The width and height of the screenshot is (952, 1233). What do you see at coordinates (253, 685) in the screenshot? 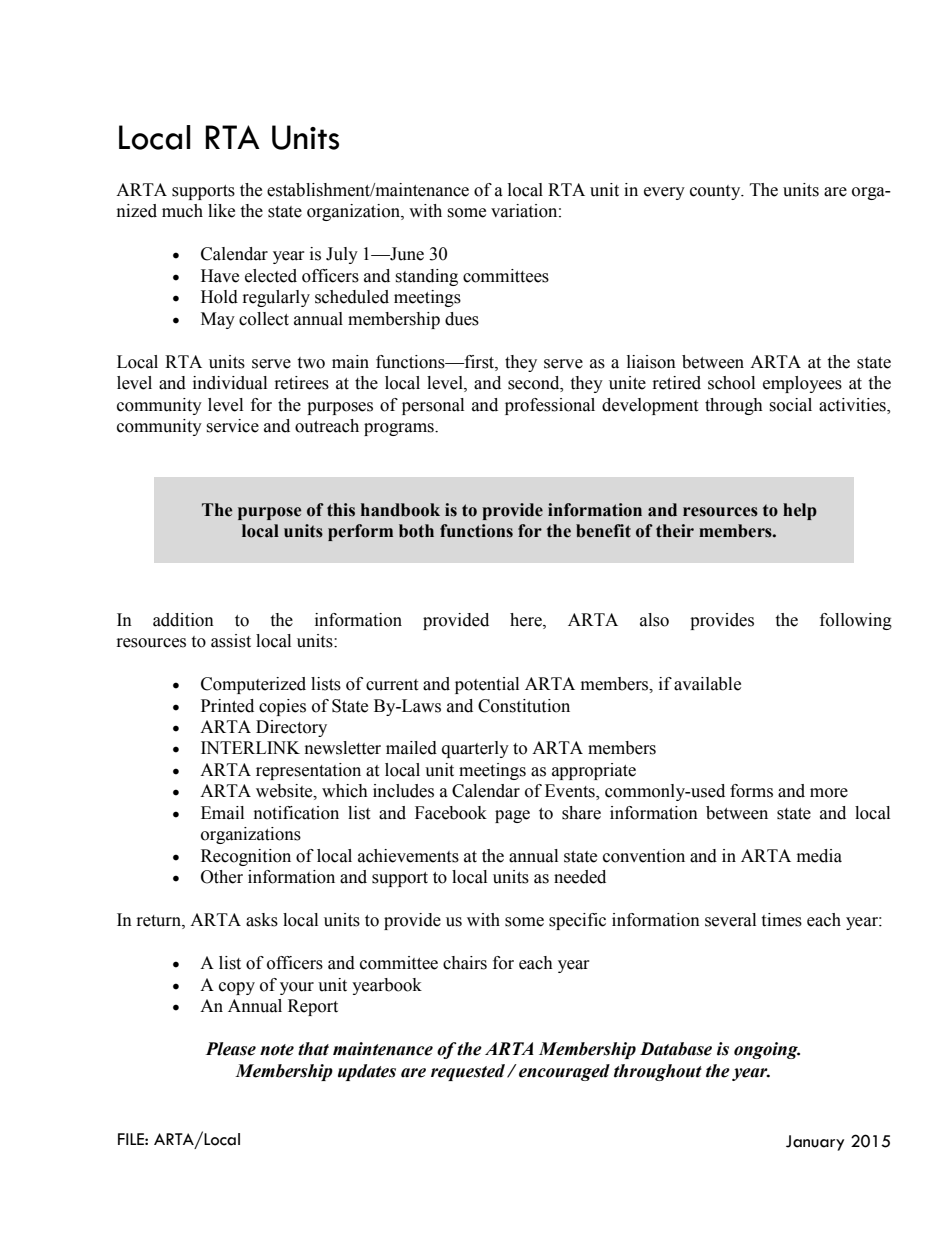
I see `Computerized` at bounding box center [253, 685].
